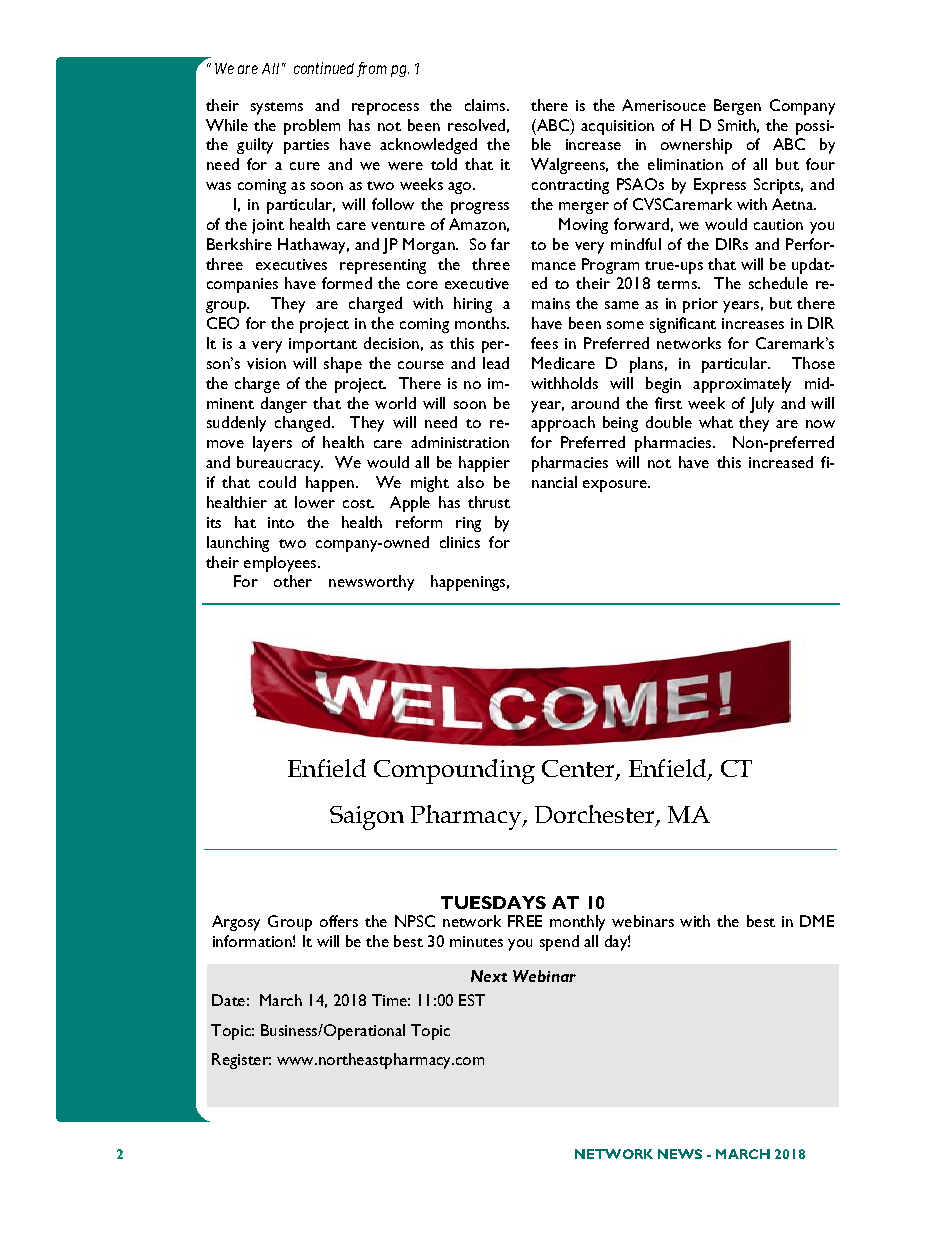 This page has height=1233, width=952. Describe the element at coordinates (236, 923) in the page. I see `Argosy` at that location.
